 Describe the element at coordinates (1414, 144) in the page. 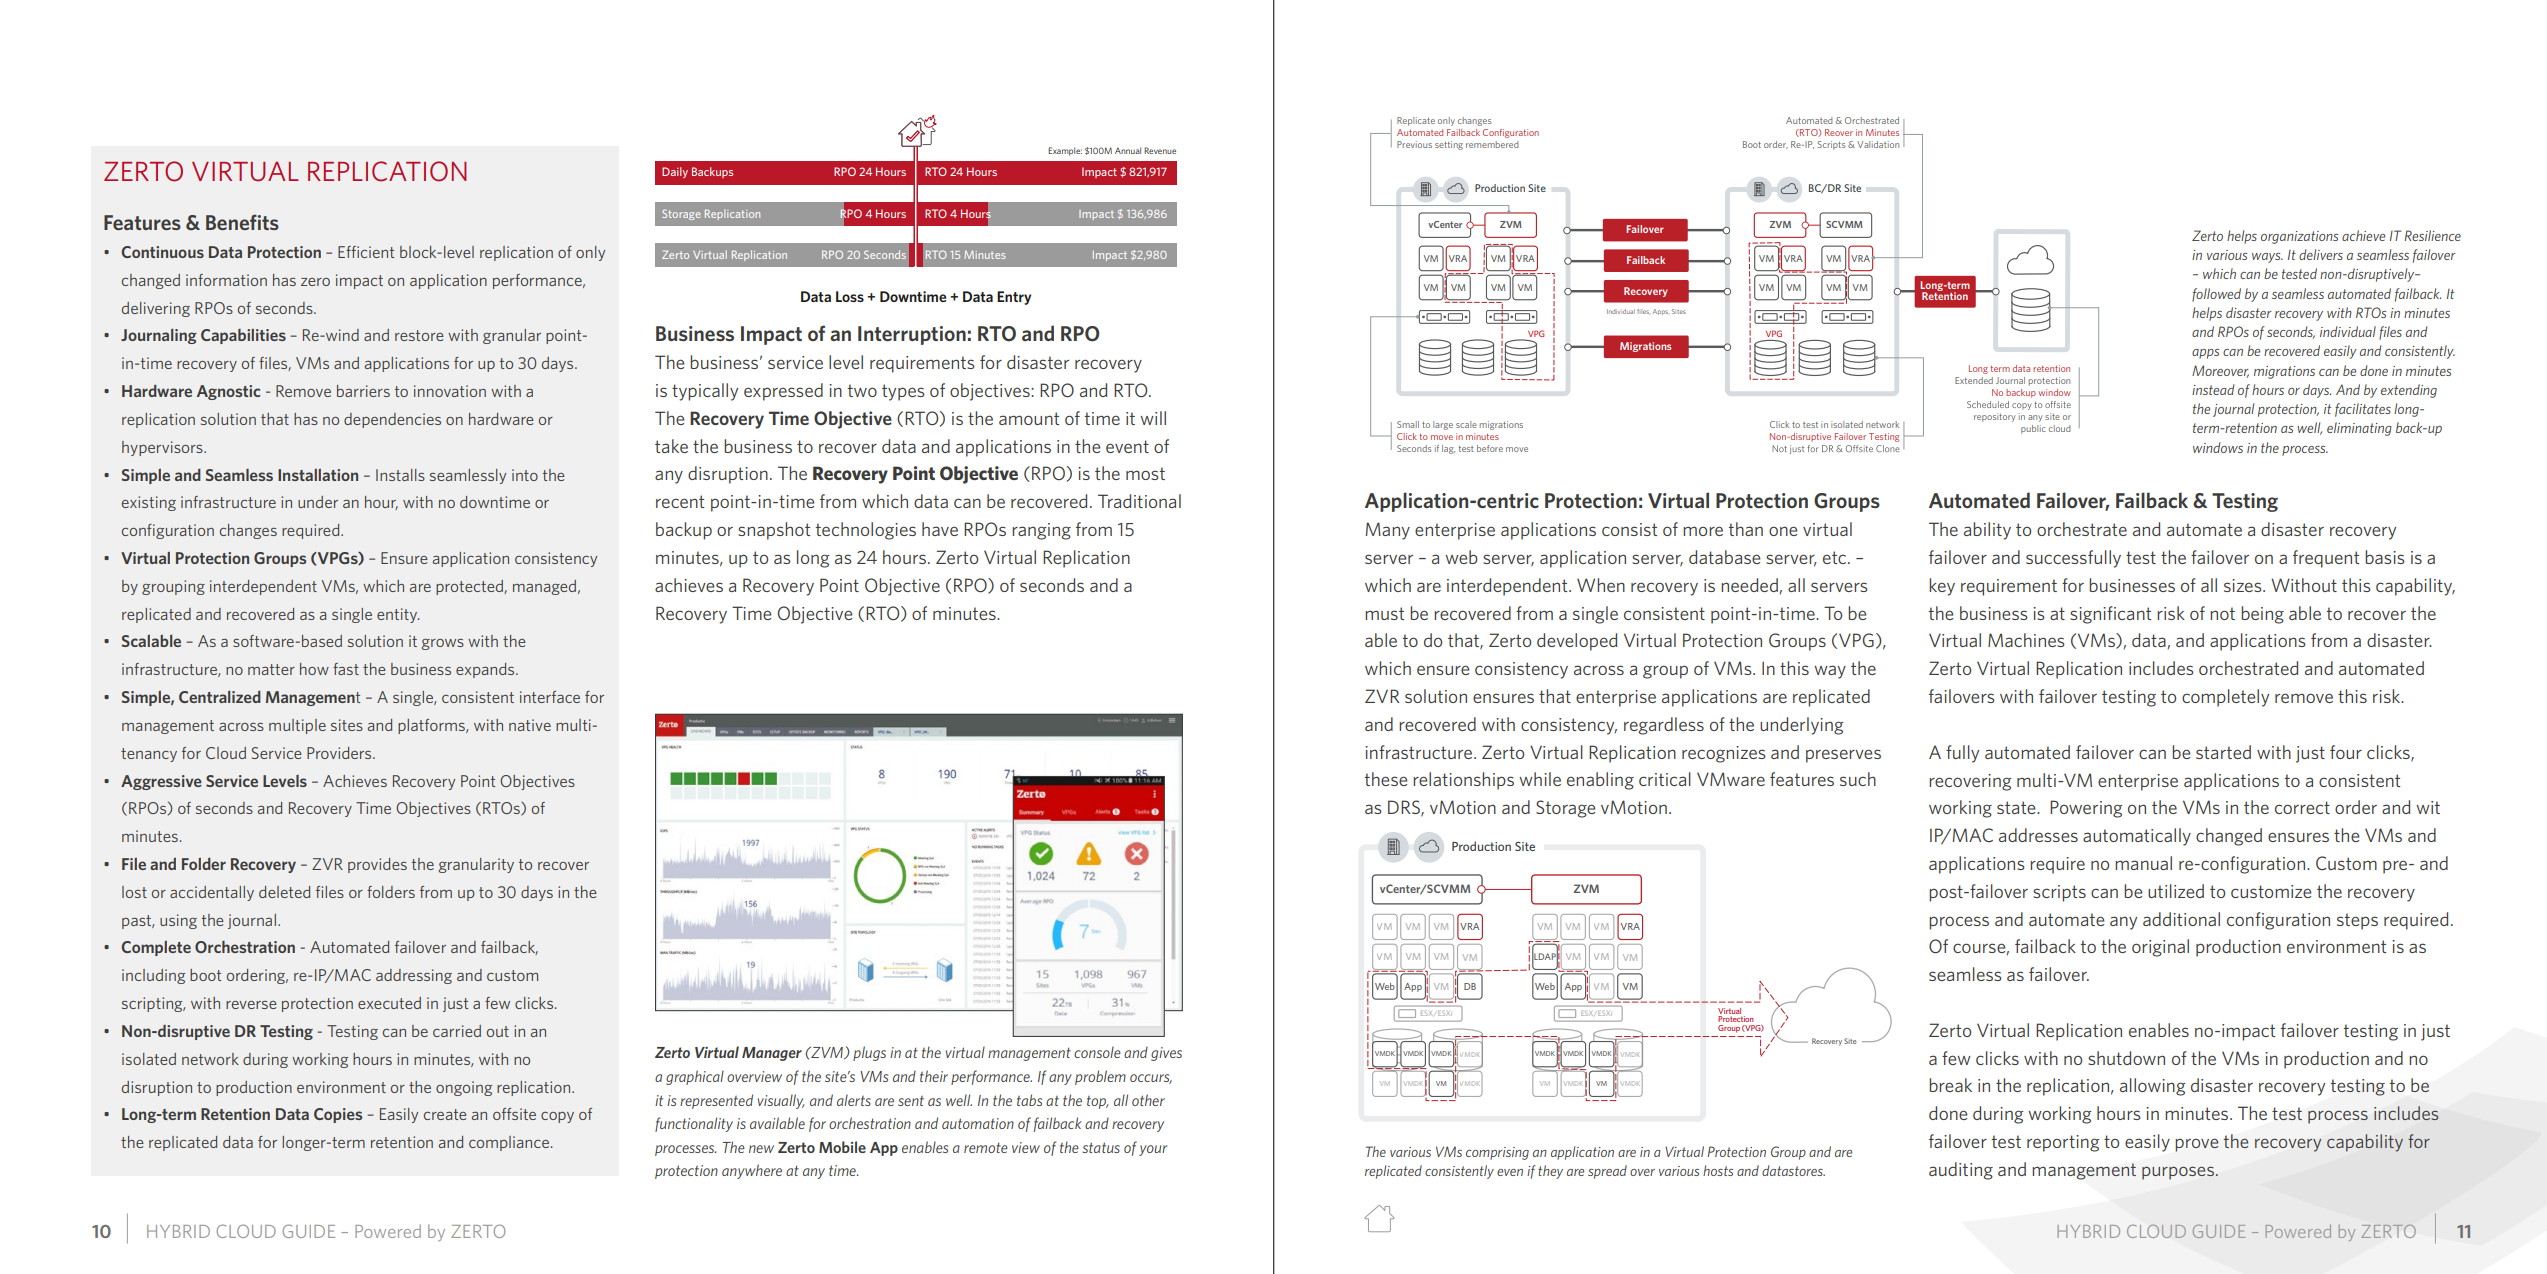

I see `Previous` at that location.
